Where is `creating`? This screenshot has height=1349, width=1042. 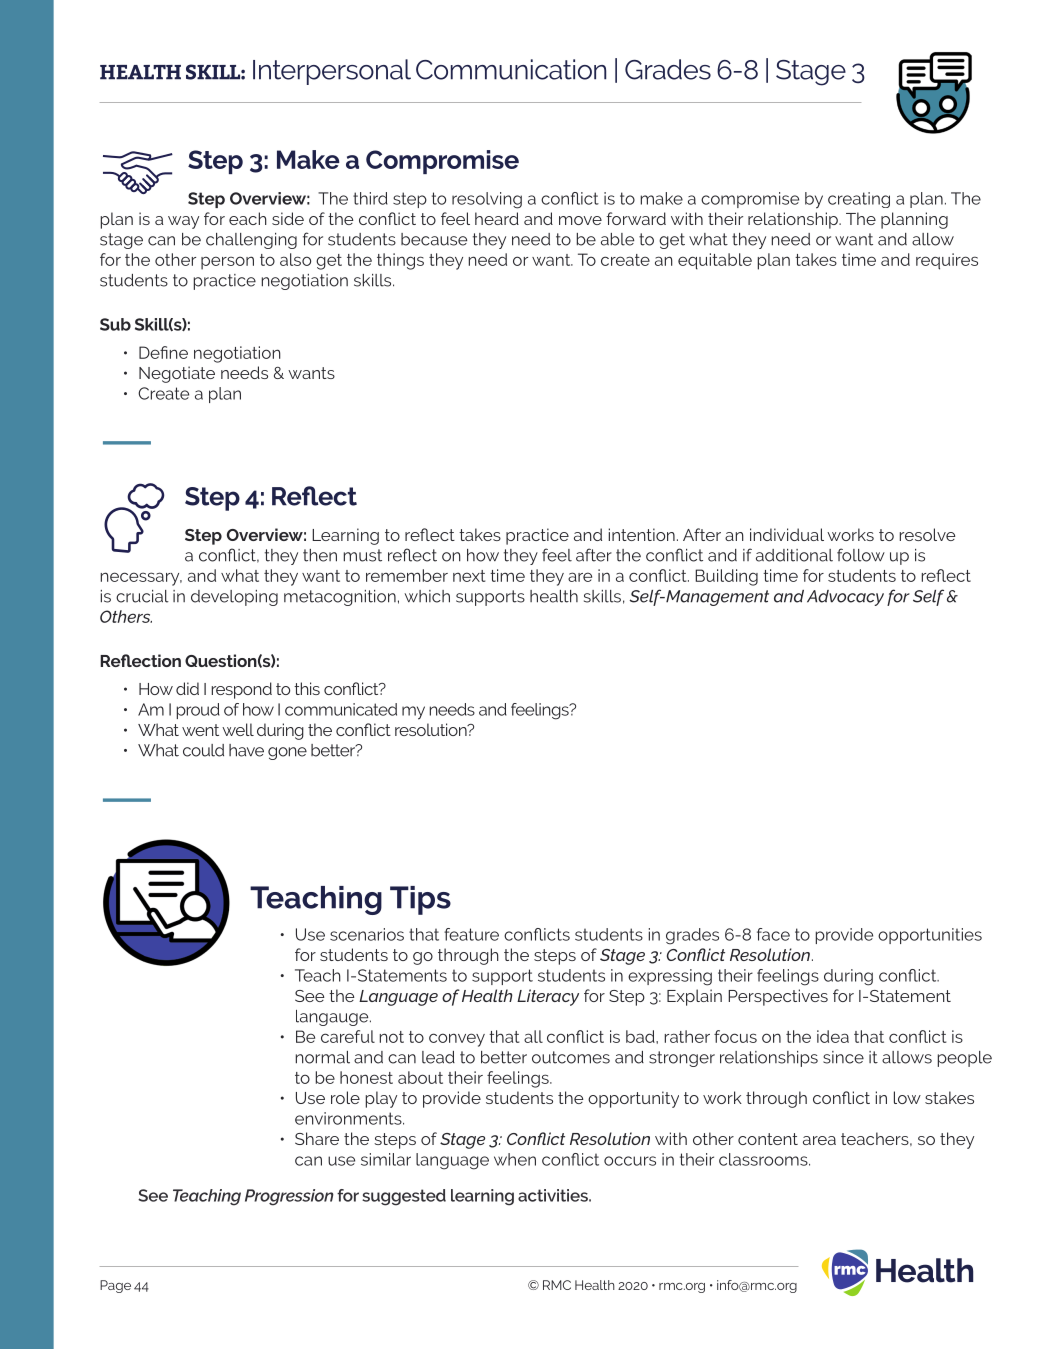
creating is located at coordinates (859, 200).
